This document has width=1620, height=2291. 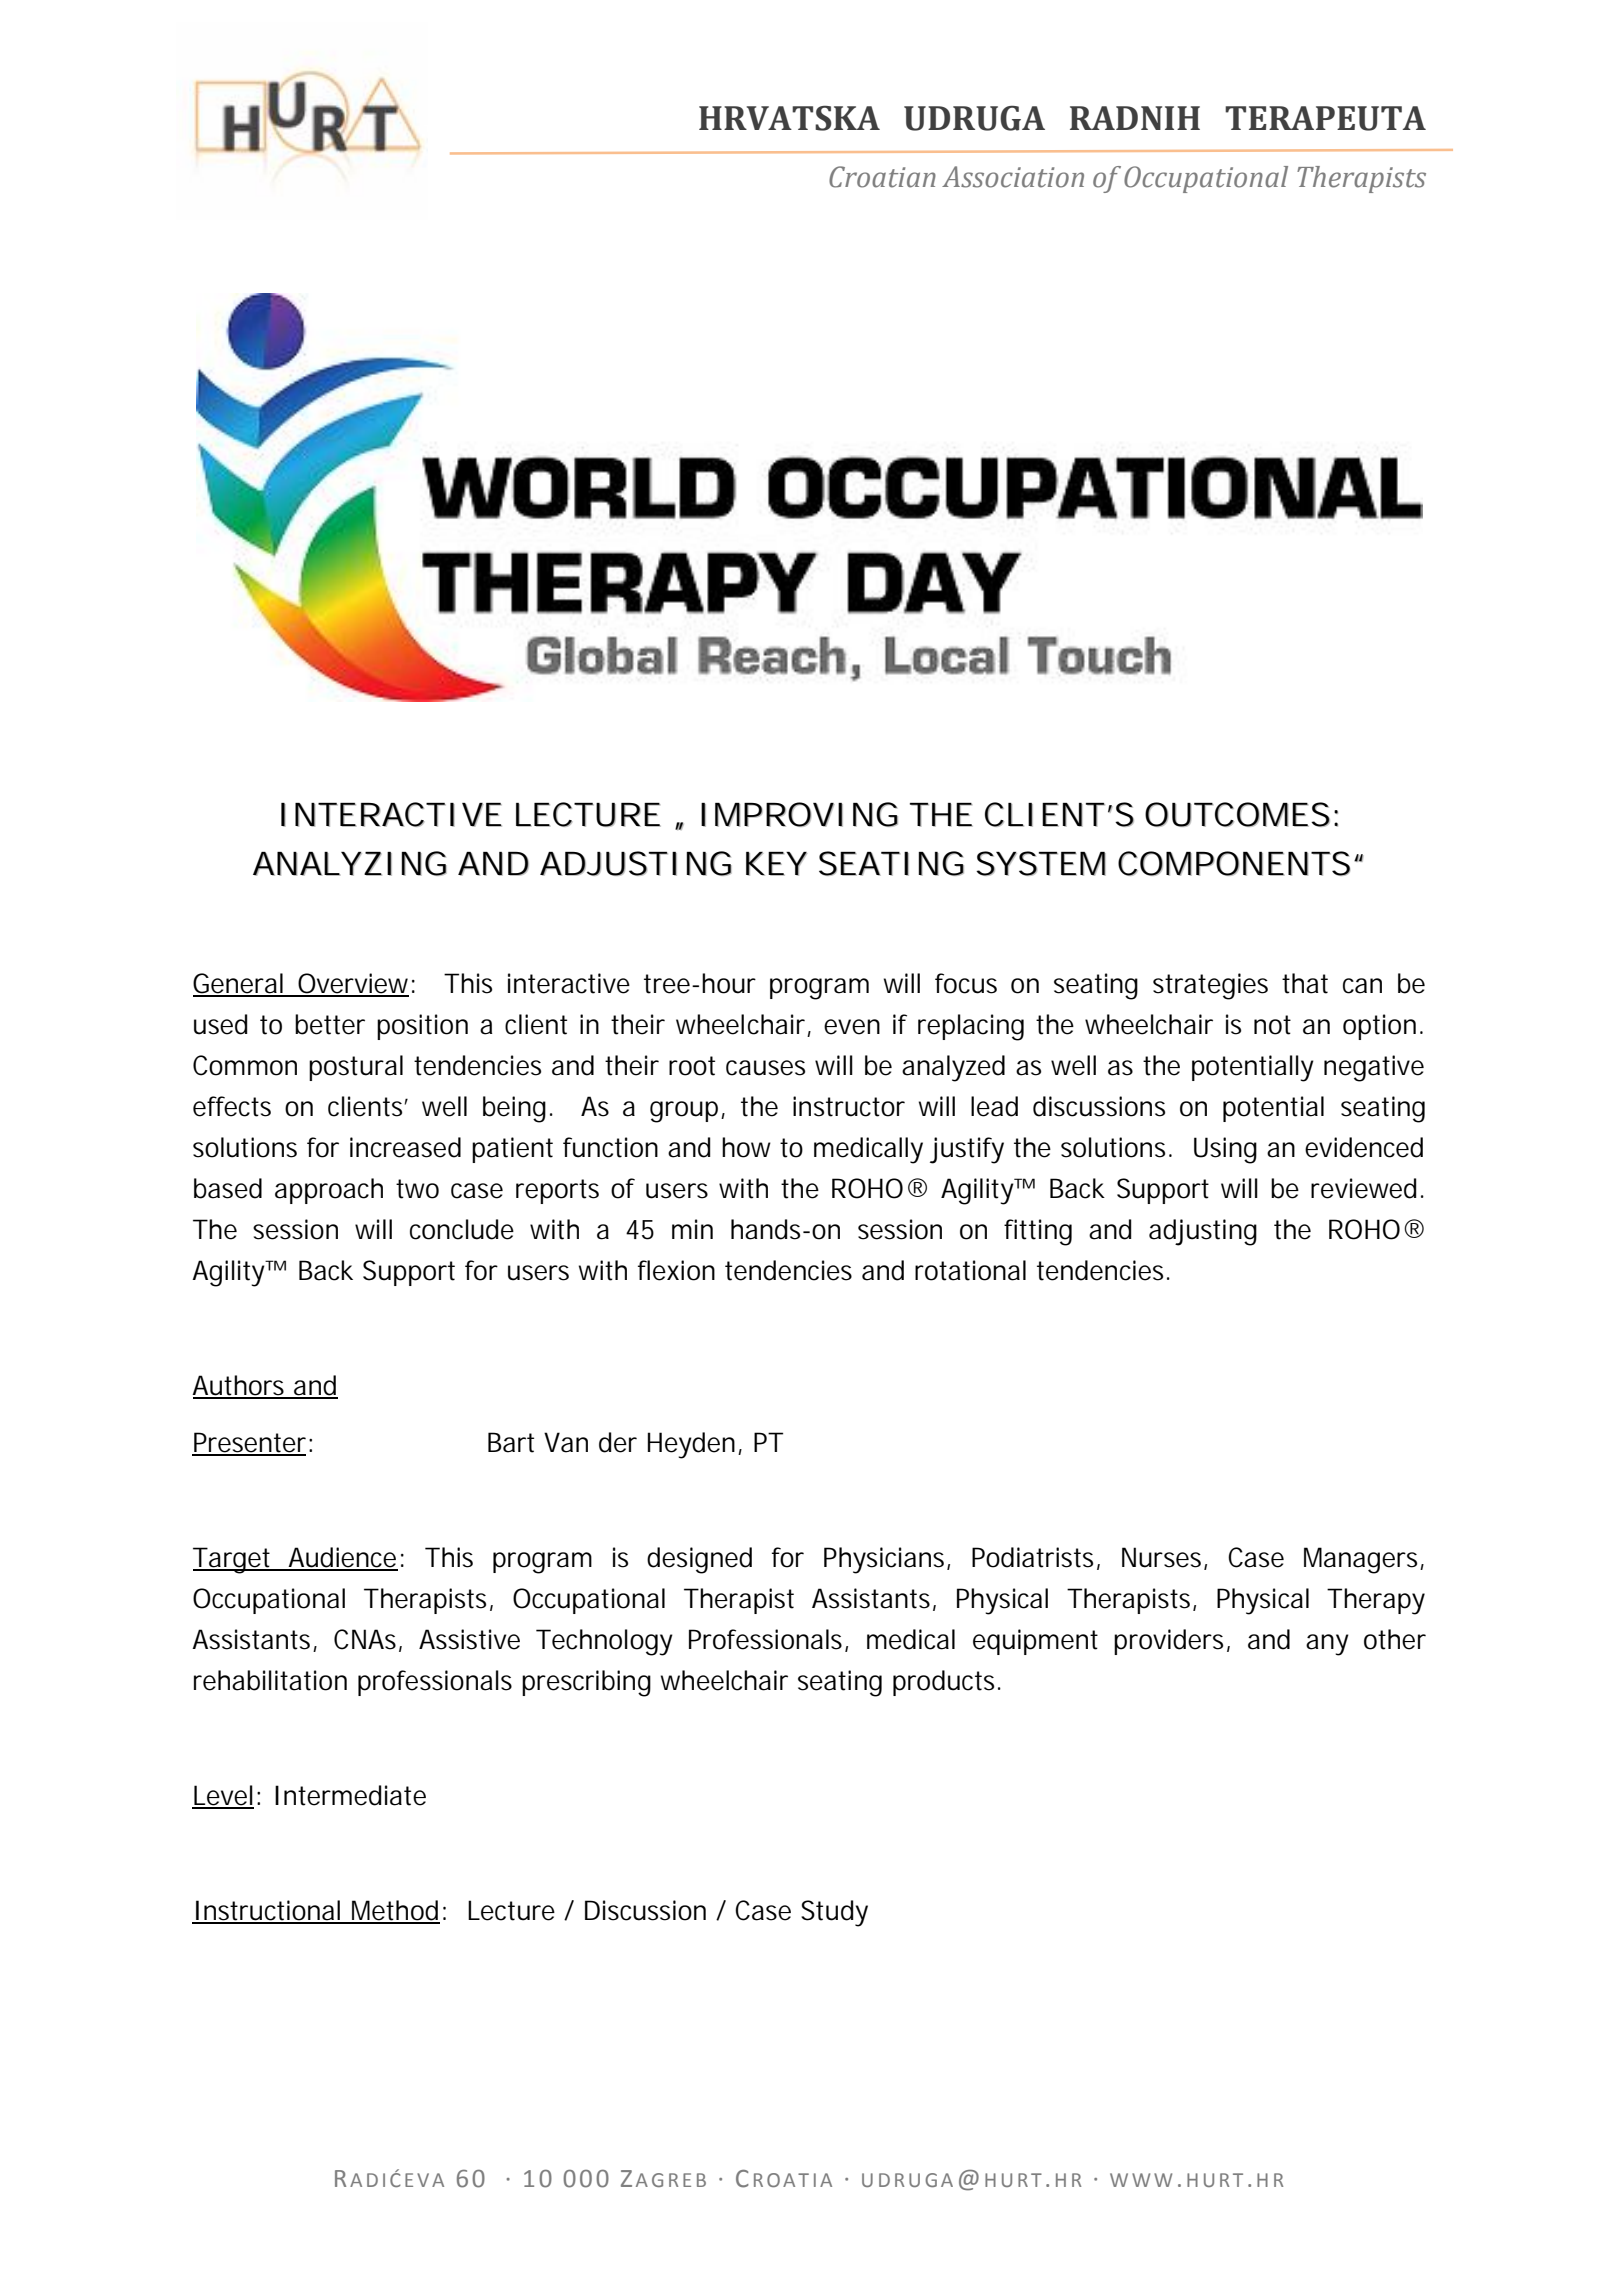 What do you see at coordinates (1305, 983) in the document?
I see `that` at bounding box center [1305, 983].
